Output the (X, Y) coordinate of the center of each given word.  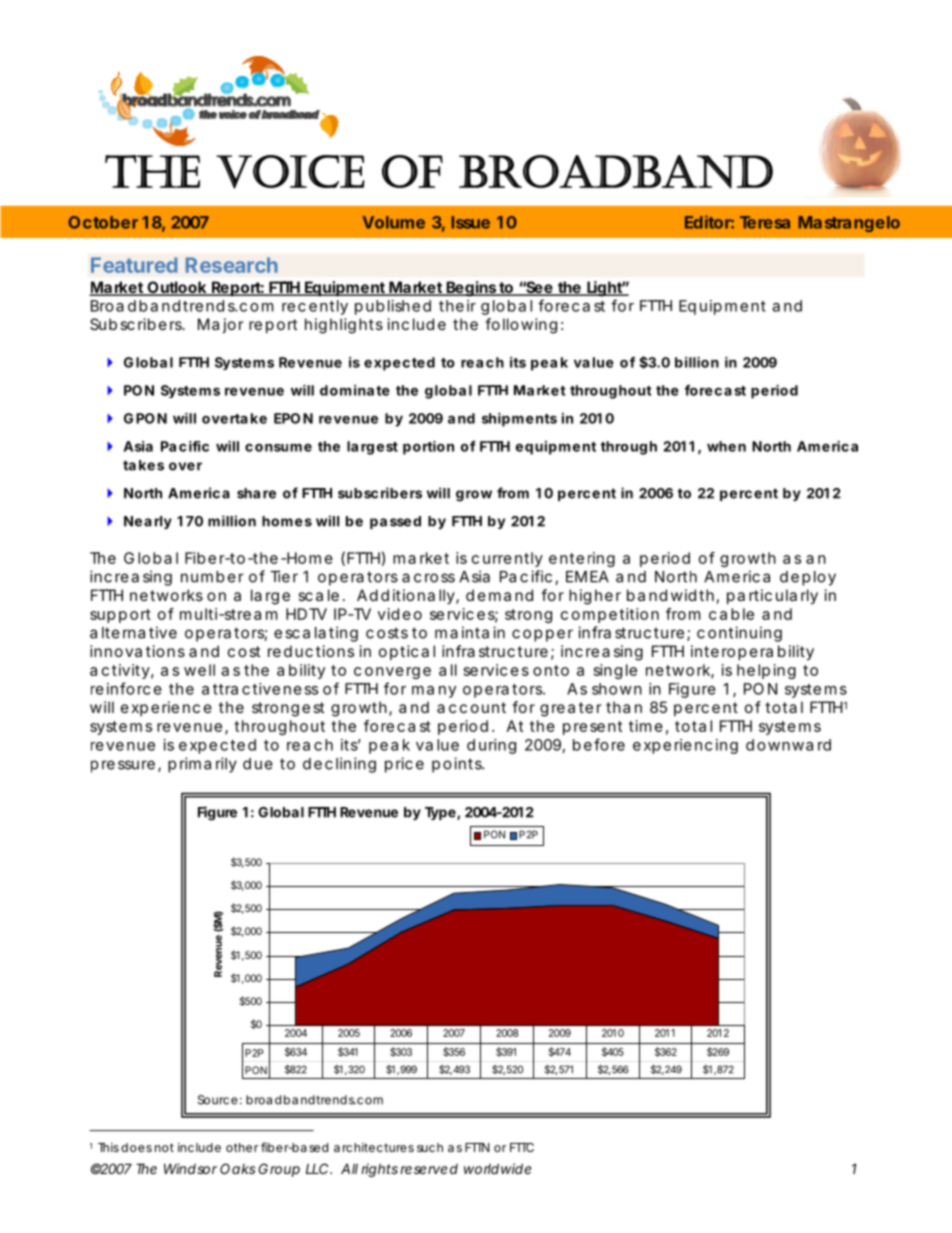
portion (428, 448)
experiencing (685, 746)
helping (766, 671)
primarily (202, 765)
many (434, 692)
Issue (470, 222)
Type (440, 813)
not (164, 1147)
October (103, 222)
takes (143, 465)
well (199, 670)
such (430, 1147)
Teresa (765, 222)
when (726, 446)
